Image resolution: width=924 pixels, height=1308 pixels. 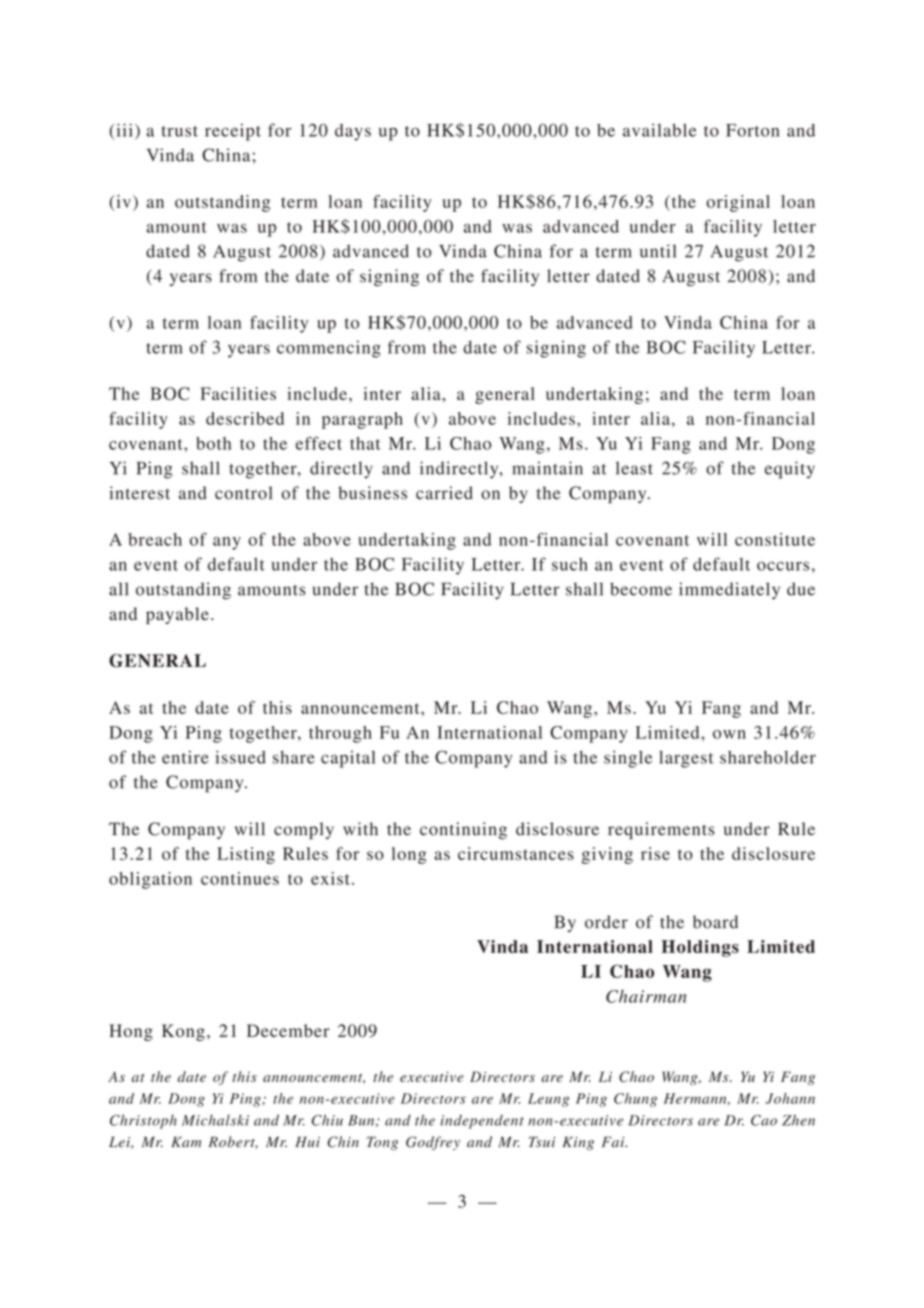 What do you see at coordinates (790, 470) in the screenshot?
I see `equity` at bounding box center [790, 470].
